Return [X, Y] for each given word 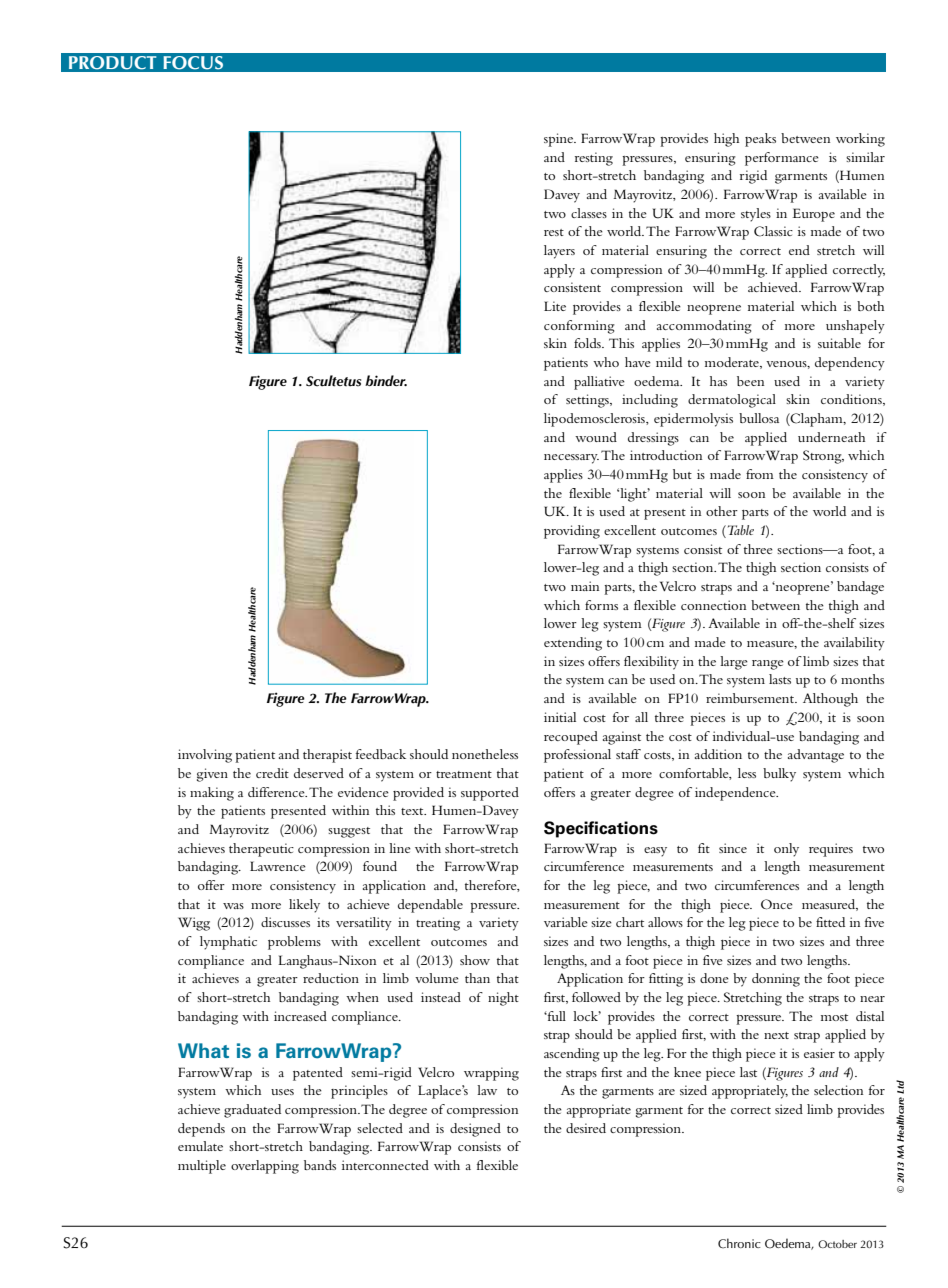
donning [776, 980]
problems [294, 943]
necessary [571, 459]
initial [560, 717]
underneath [831, 437]
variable [566, 922]
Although [830, 700]
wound [596, 437]
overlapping [265, 1167]
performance [782, 159]
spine [560, 140]
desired [586, 1128]
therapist [327, 756]
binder [386, 380]
